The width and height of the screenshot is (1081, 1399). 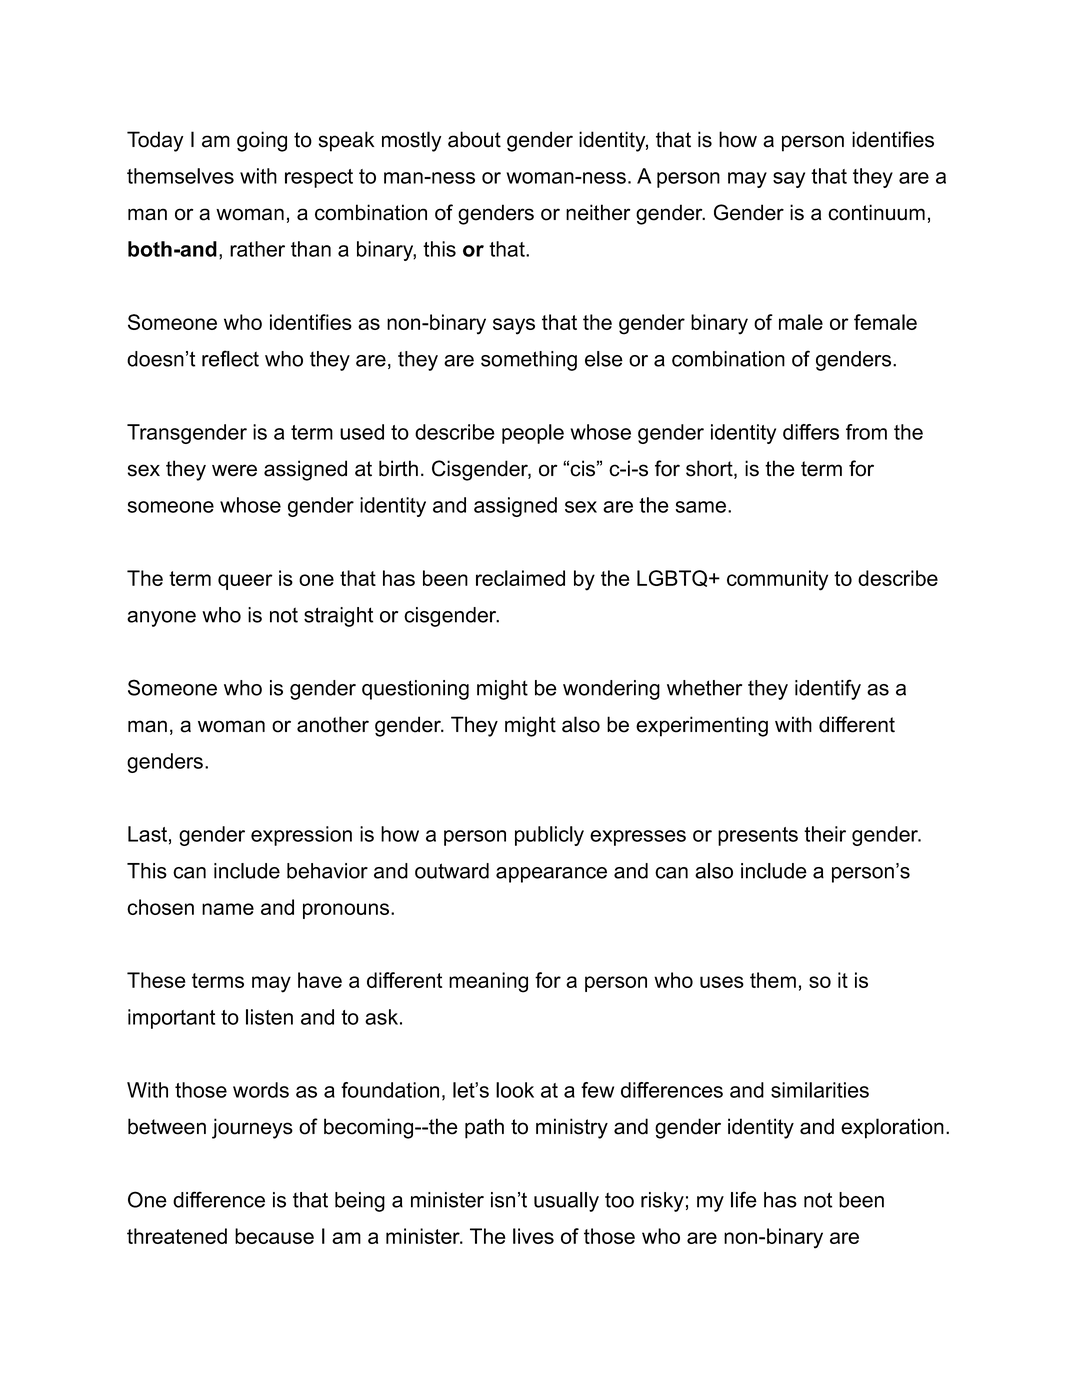 What do you see at coordinates (301, 836) in the screenshot?
I see `expression` at bounding box center [301, 836].
